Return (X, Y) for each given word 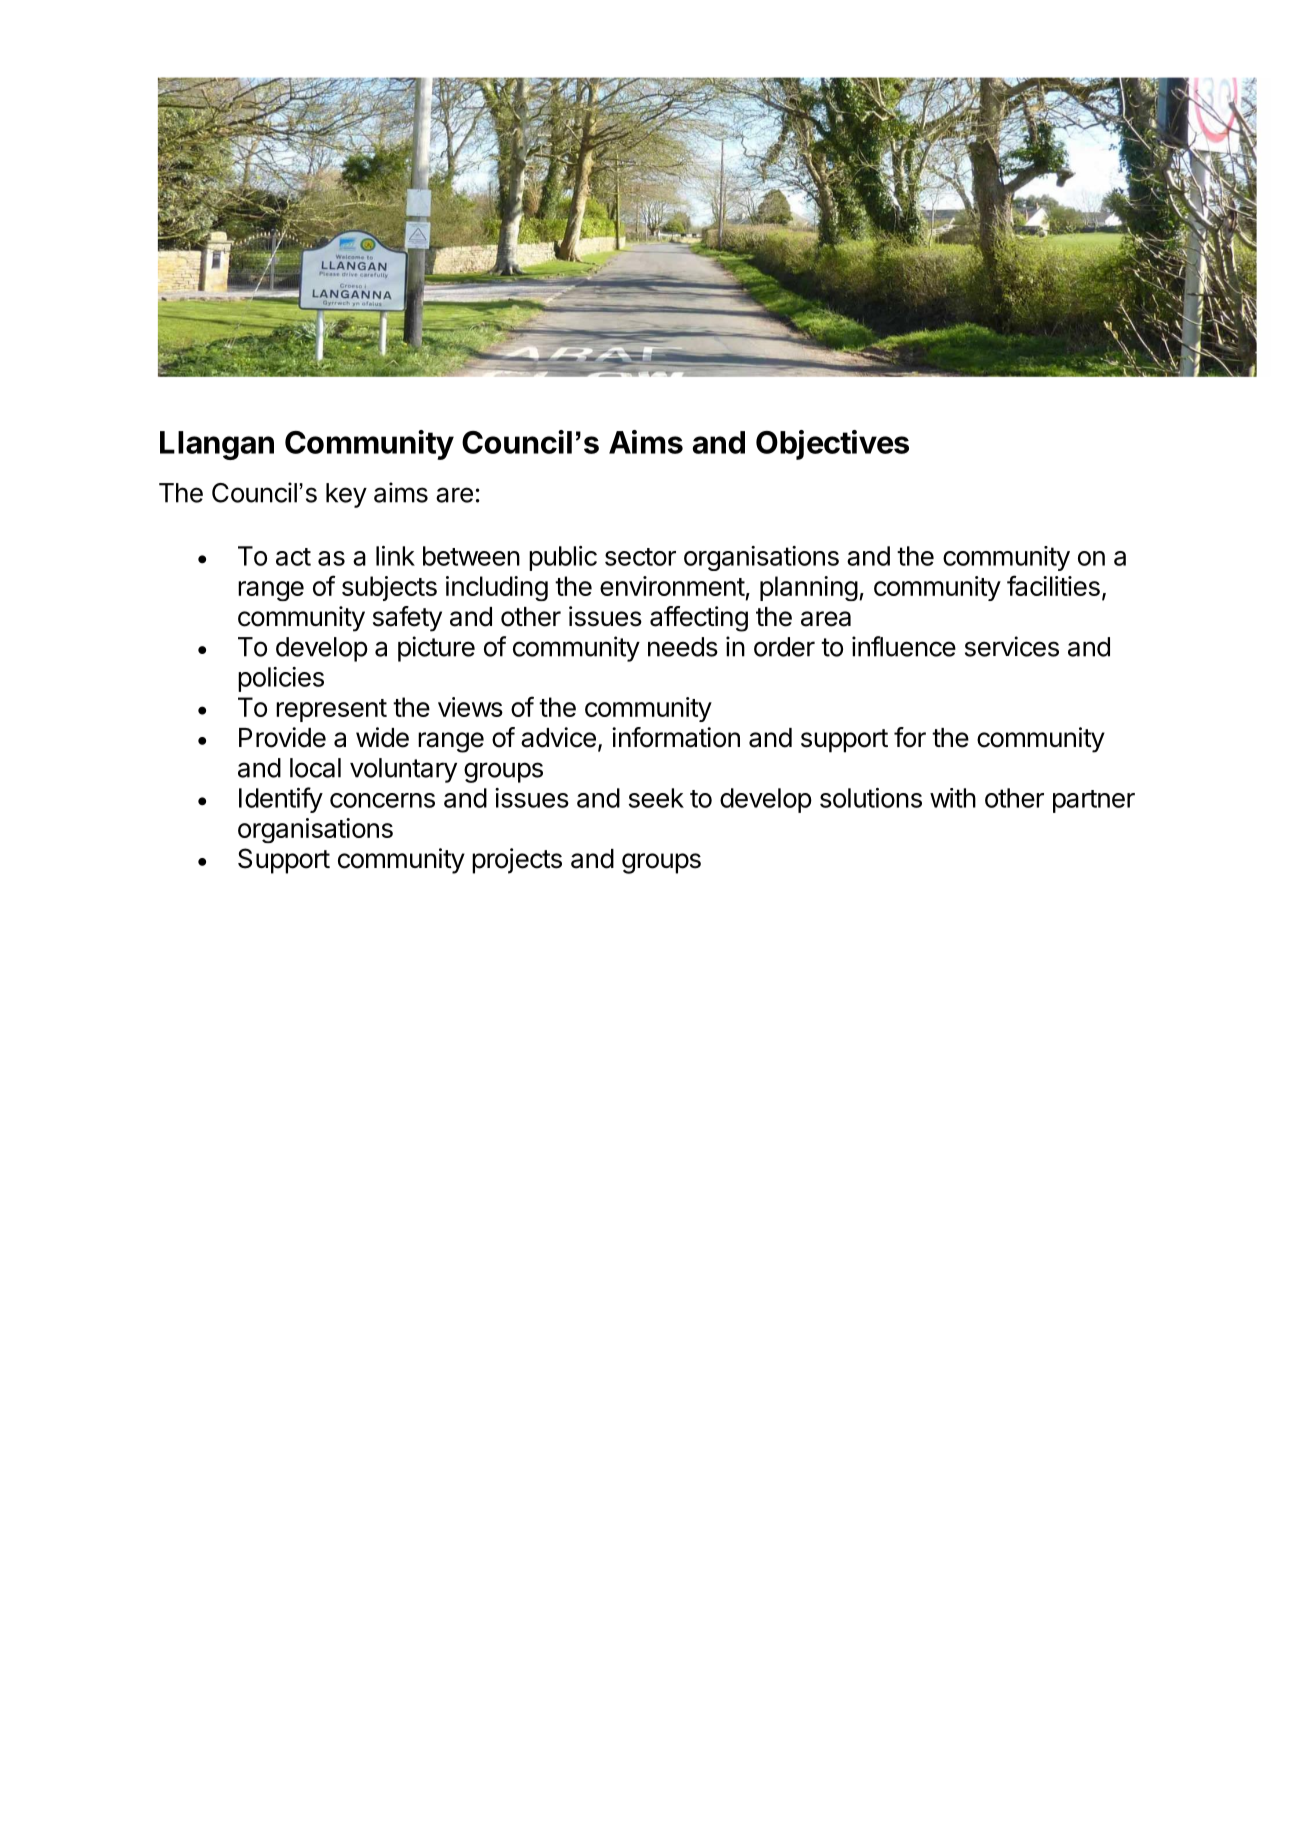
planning (809, 588)
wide (382, 737)
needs (683, 647)
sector (640, 557)
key (346, 495)
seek (656, 798)
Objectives (832, 445)
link (395, 556)
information (676, 737)
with (953, 798)
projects (517, 861)
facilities (1053, 585)
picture (436, 649)
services (1012, 646)
